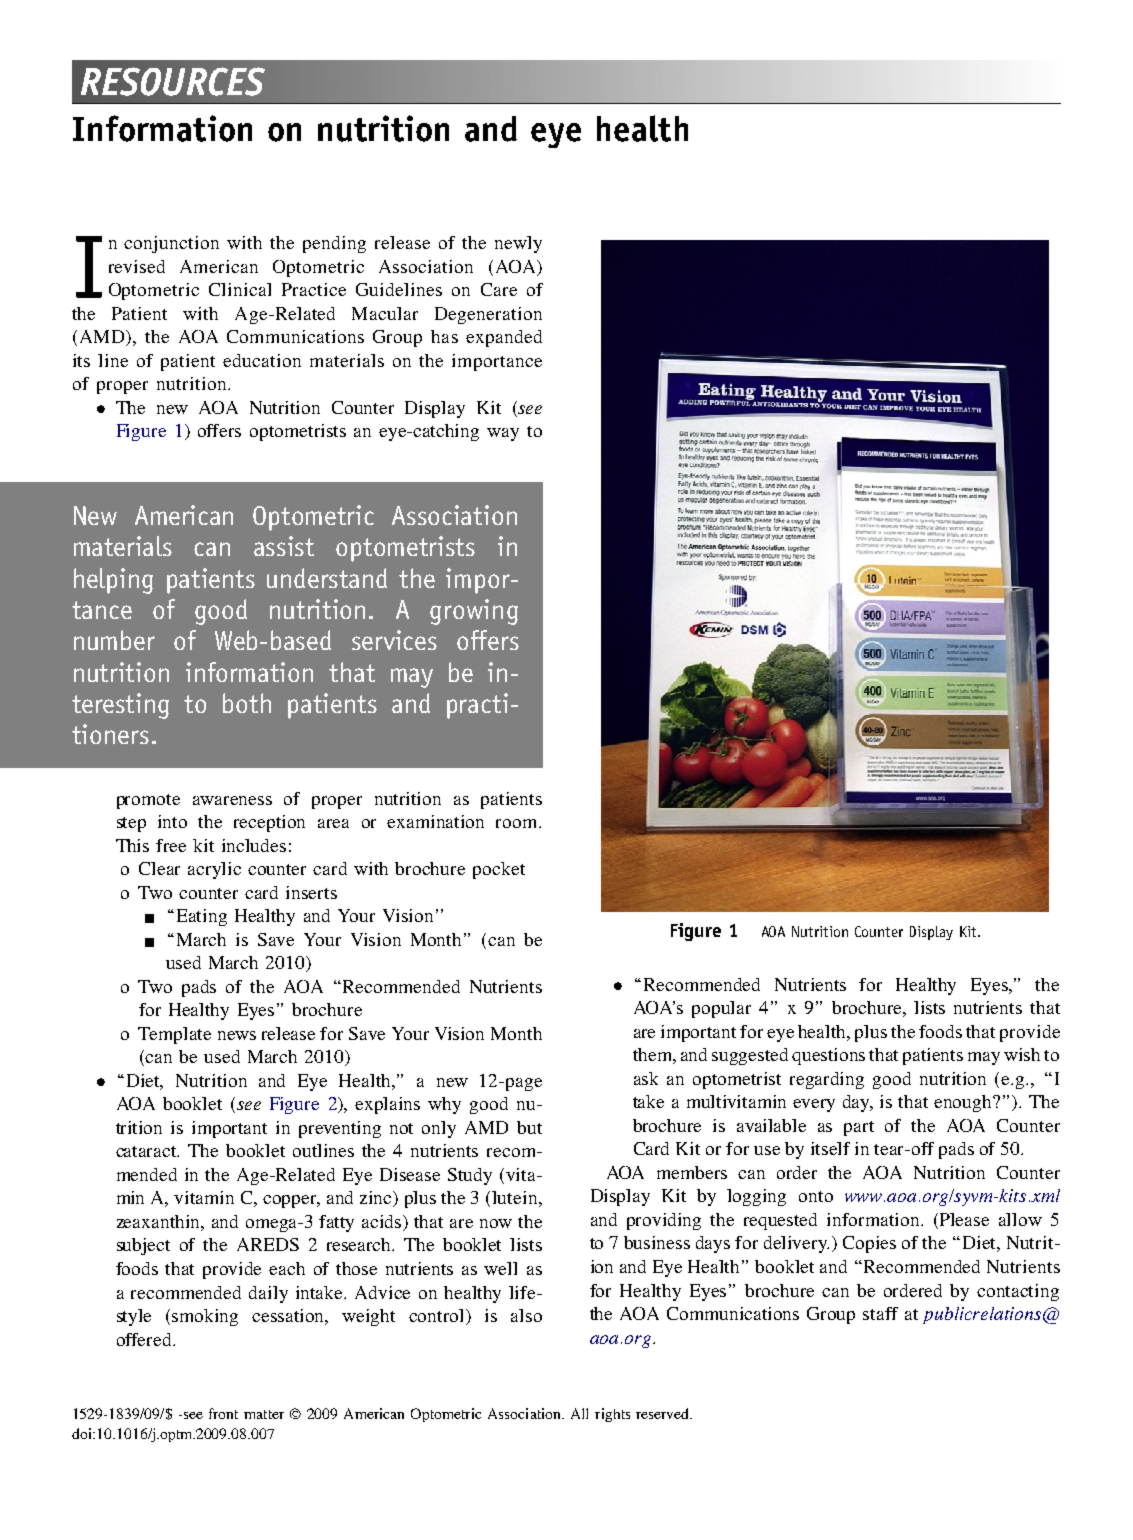  What do you see at coordinates (518, 244) in the screenshot?
I see `newly` at bounding box center [518, 244].
